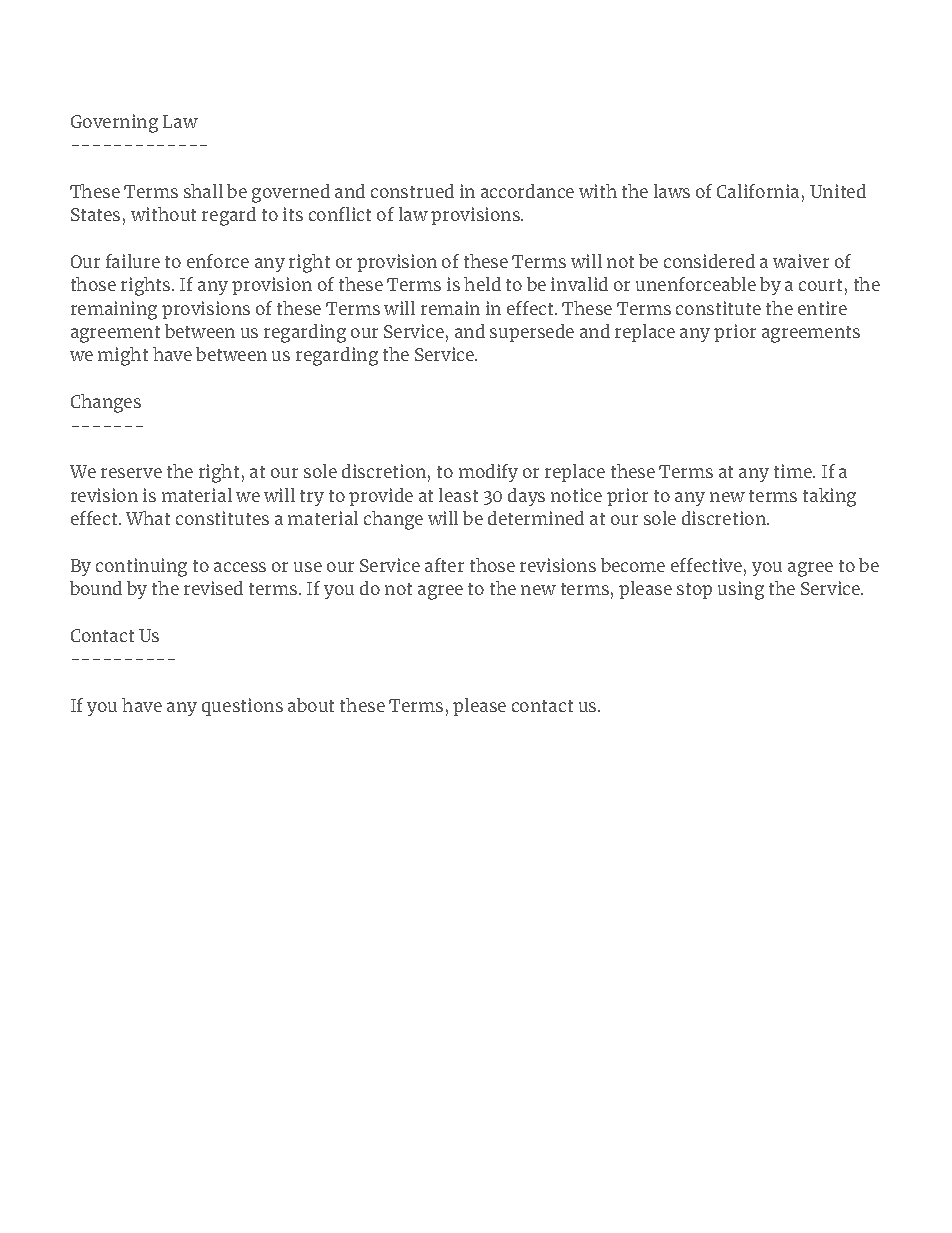  Describe the element at coordinates (488, 473) in the page. I see `modify` at that location.
